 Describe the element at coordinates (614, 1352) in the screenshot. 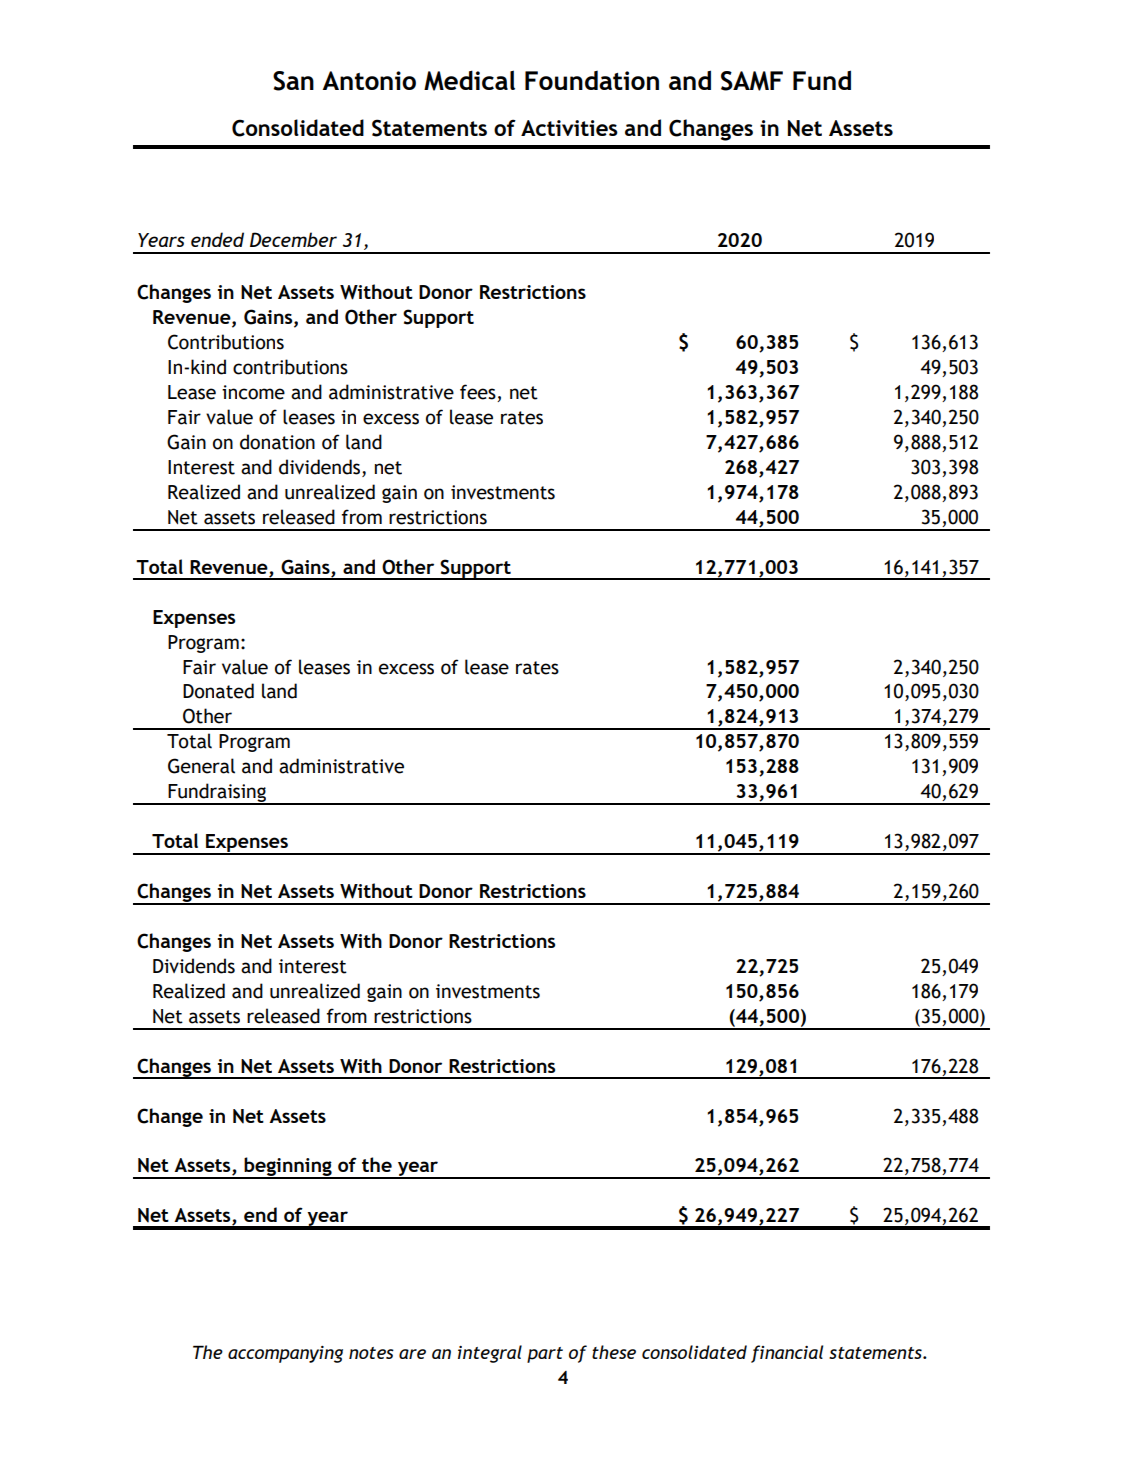

I see `these` at that location.
